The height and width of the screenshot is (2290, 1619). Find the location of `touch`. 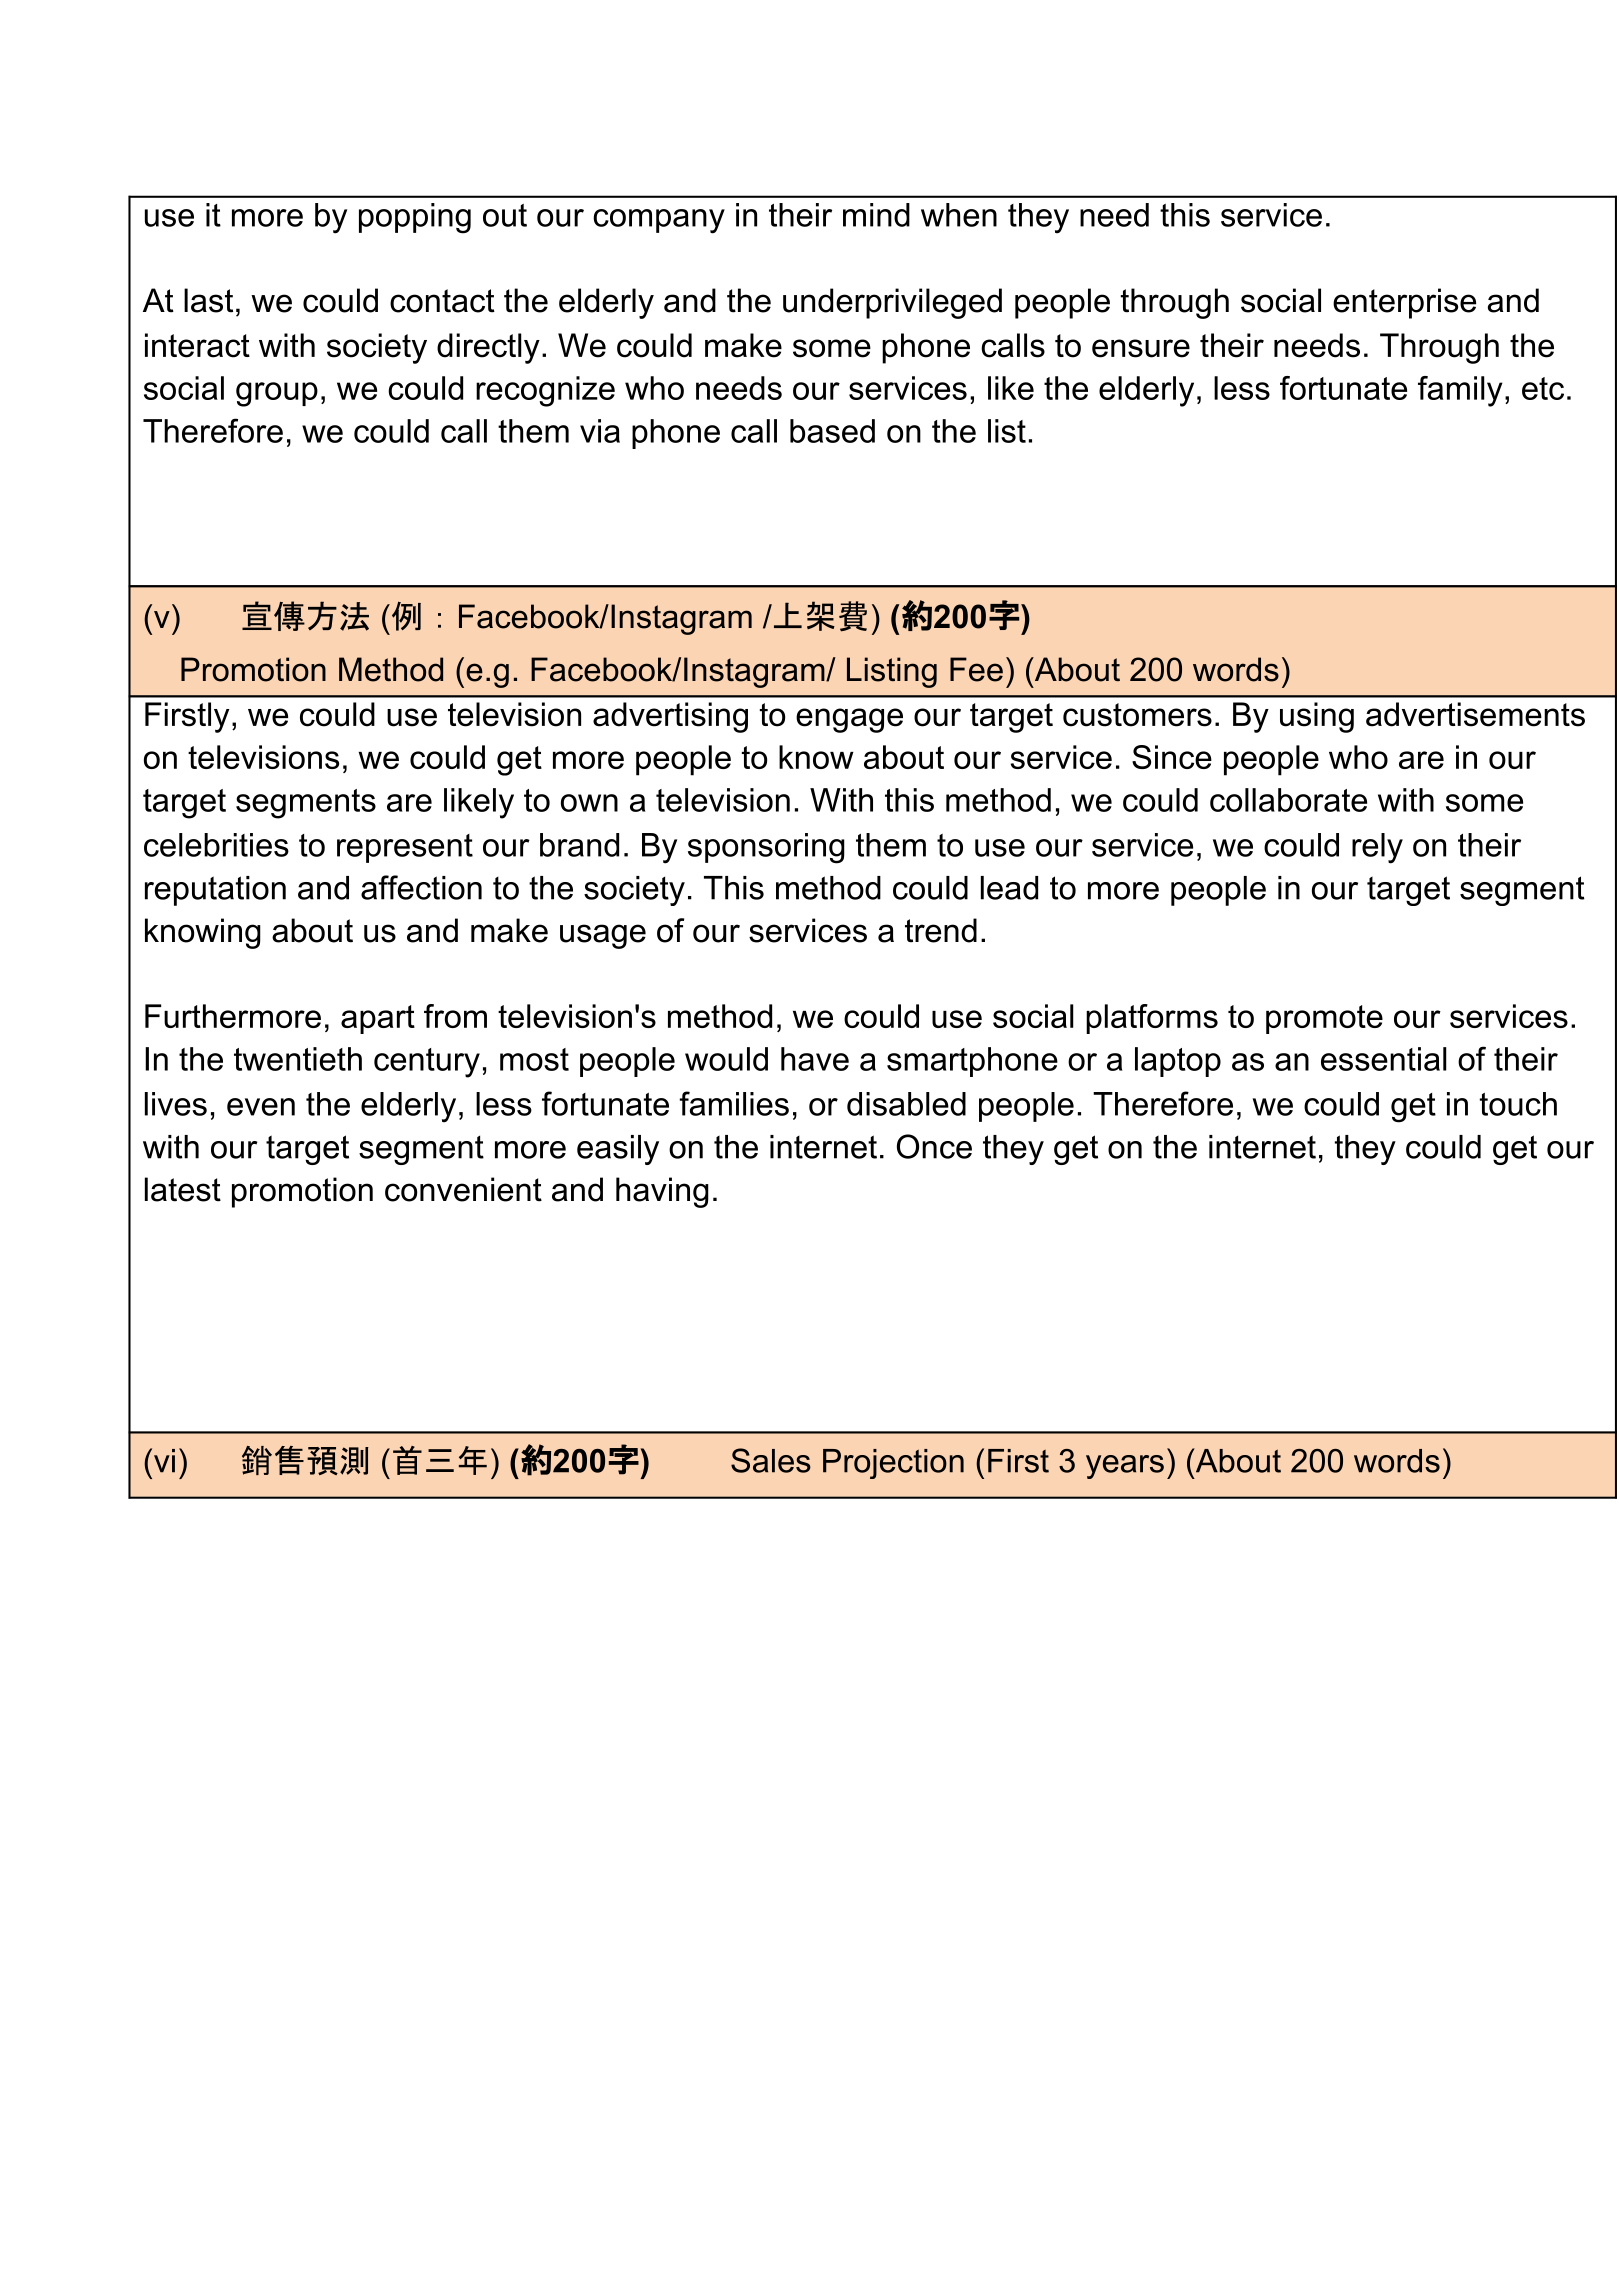

touch is located at coordinates (1518, 1104).
